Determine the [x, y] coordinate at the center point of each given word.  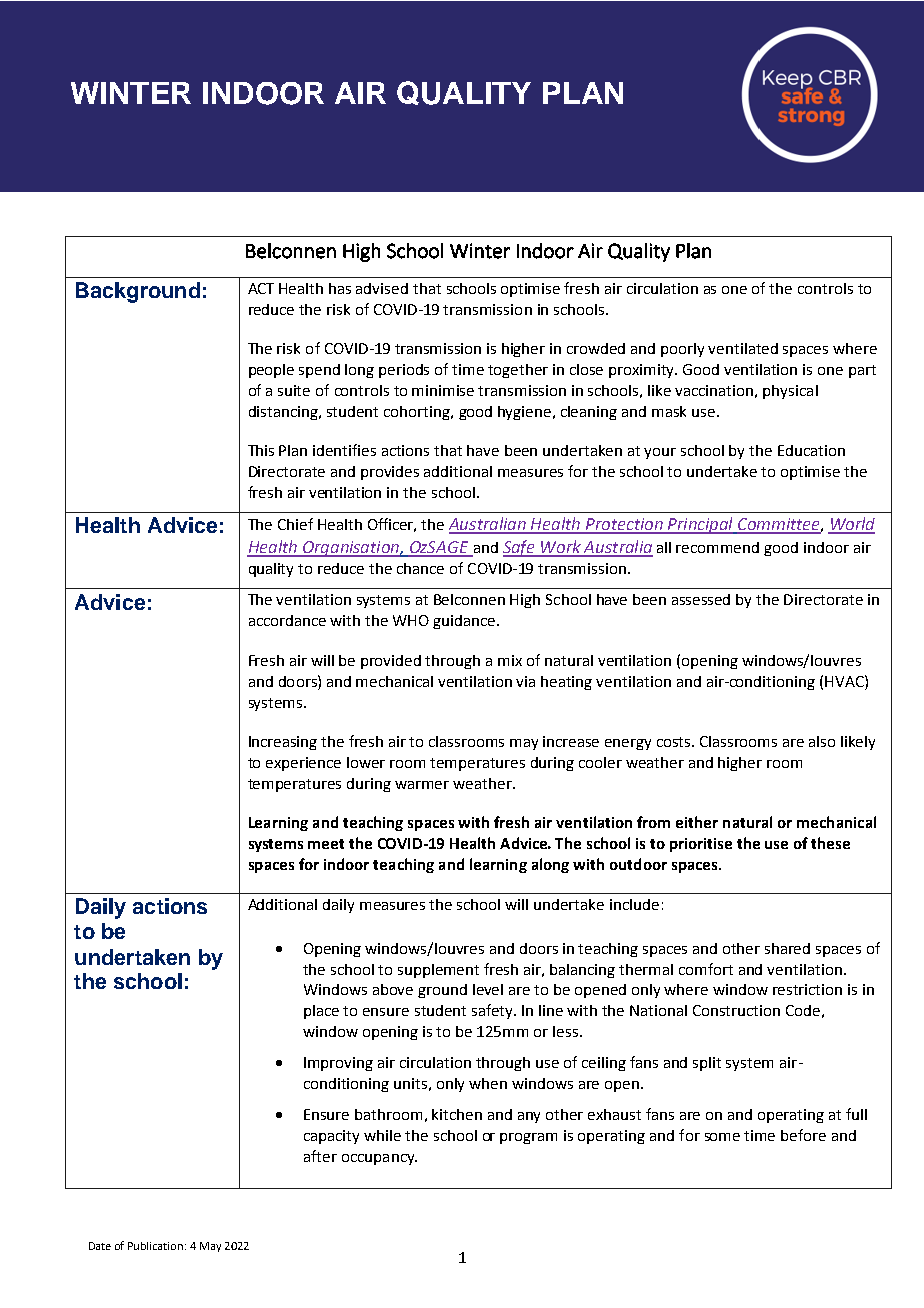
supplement [438, 971]
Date [100, 1246]
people [271, 371]
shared [787, 948]
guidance [465, 622]
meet [326, 844]
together [518, 371]
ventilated [743, 348]
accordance [287, 620]
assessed [701, 599]
